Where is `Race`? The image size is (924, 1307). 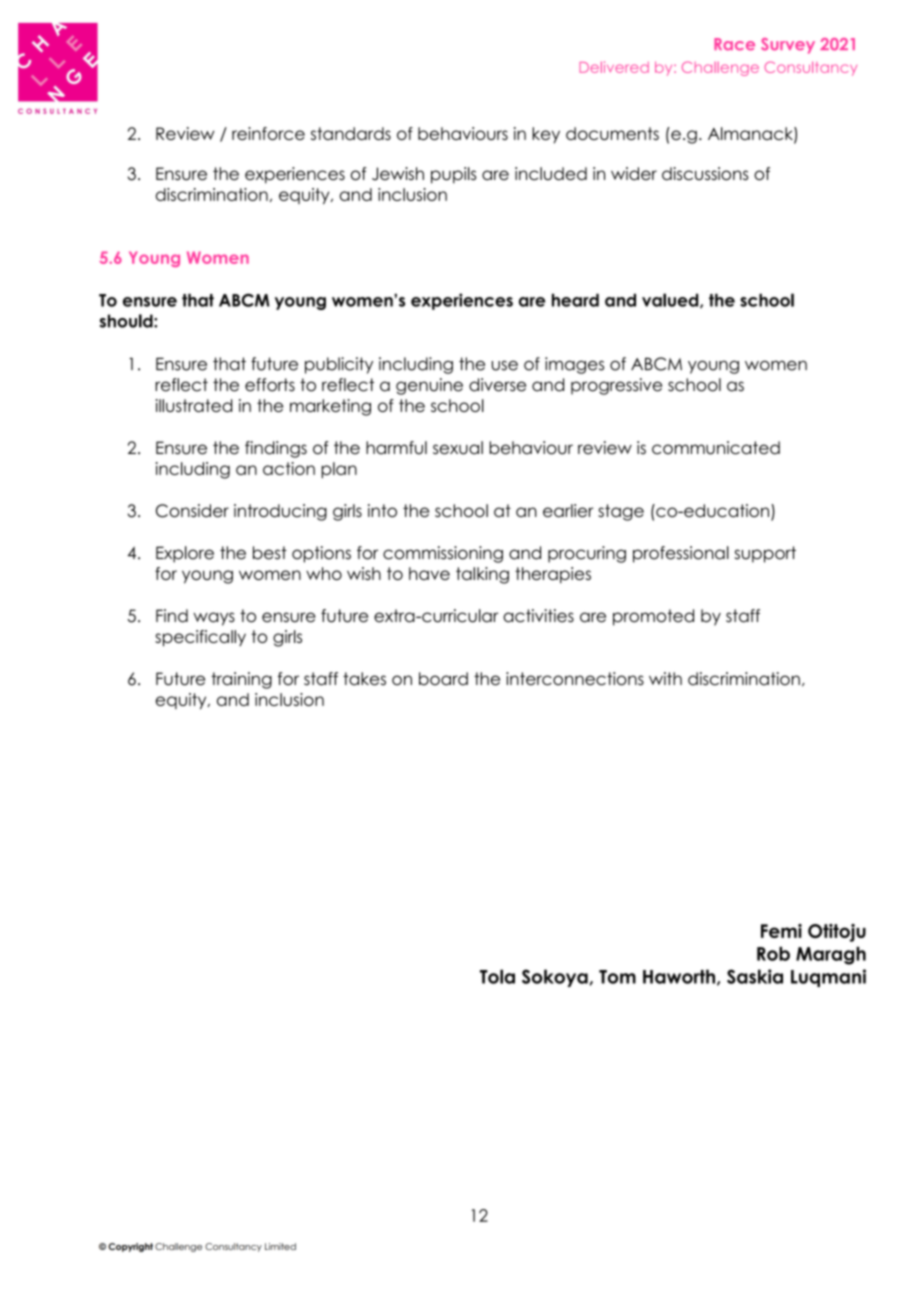
Race is located at coordinates (734, 44).
